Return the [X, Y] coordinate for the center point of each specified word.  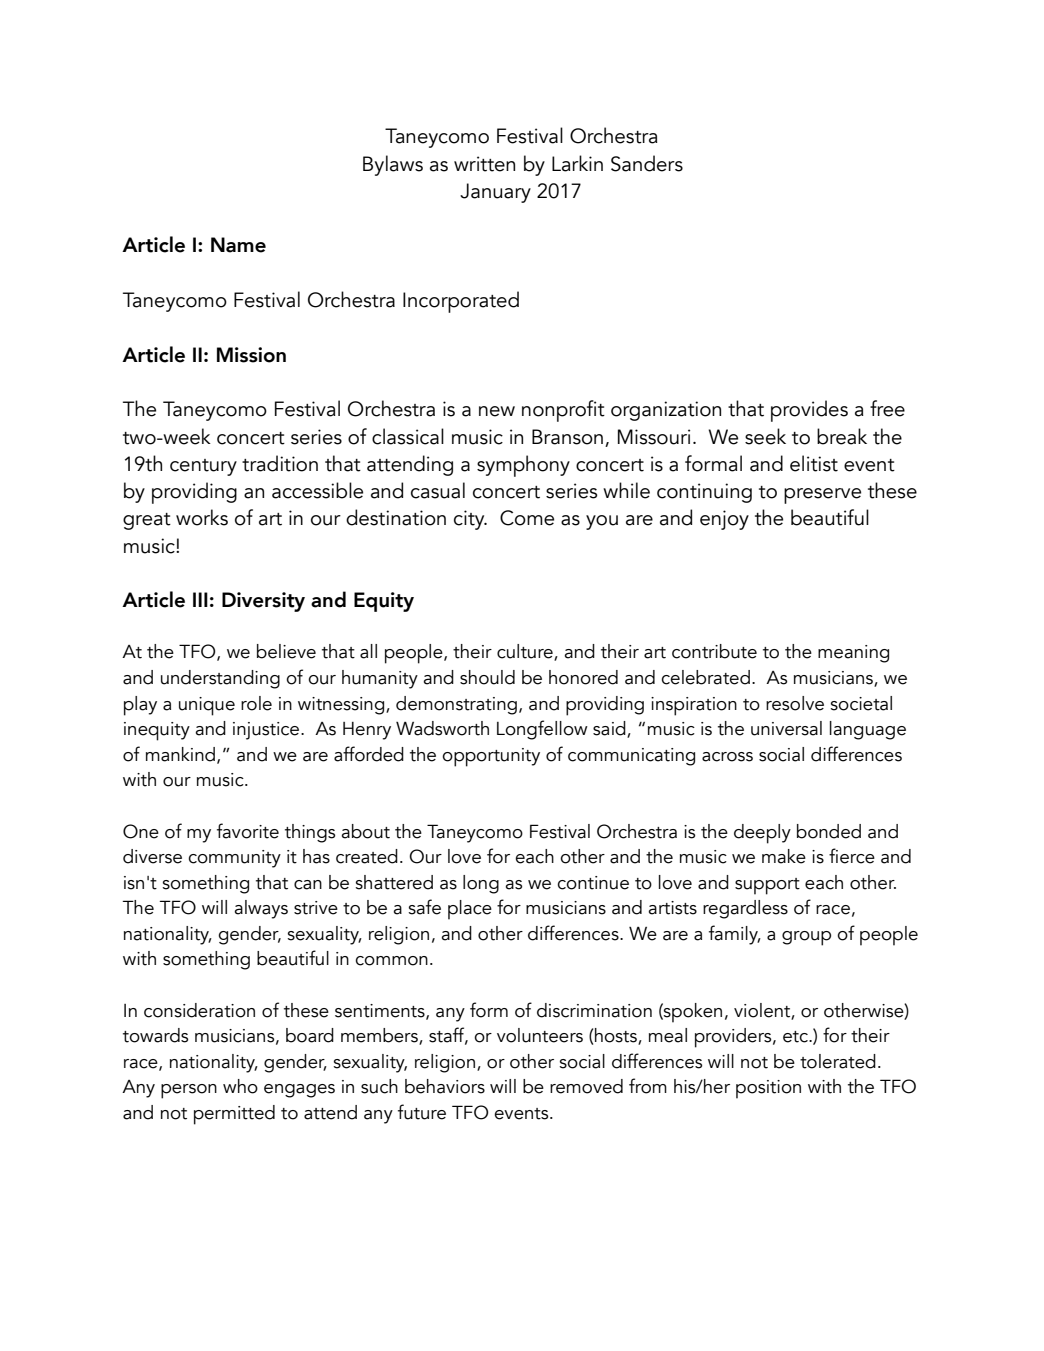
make [784, 856]
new [497, 411]
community [234, 859]
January [495, 193]
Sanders [647, 163]
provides [809, 411]
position [768, 1089]
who [240, 1086]
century [203, 467]
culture [526, 652]
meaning [853, 654]
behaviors [445, 1086]
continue [593, 883]
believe [286, 651]
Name [238, 245]
